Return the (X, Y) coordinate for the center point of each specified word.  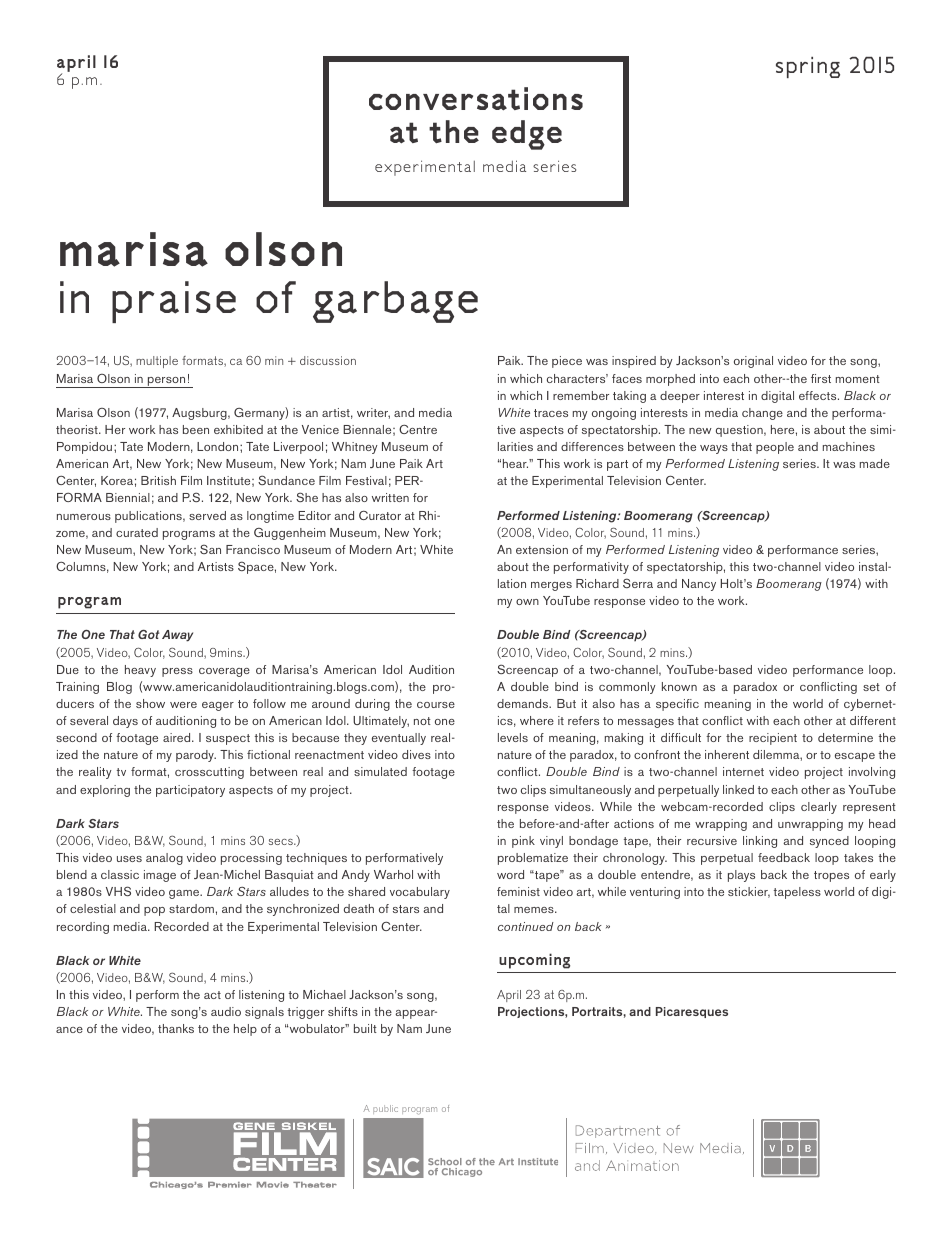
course (436, 705)
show (150, 703)
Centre (418, 429)
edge (527, 135)
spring (808, 67)
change (762, 414)
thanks (176, 1028)
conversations (476, 99)
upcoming (534, 961)
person (166, 382)
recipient (773, 739)
